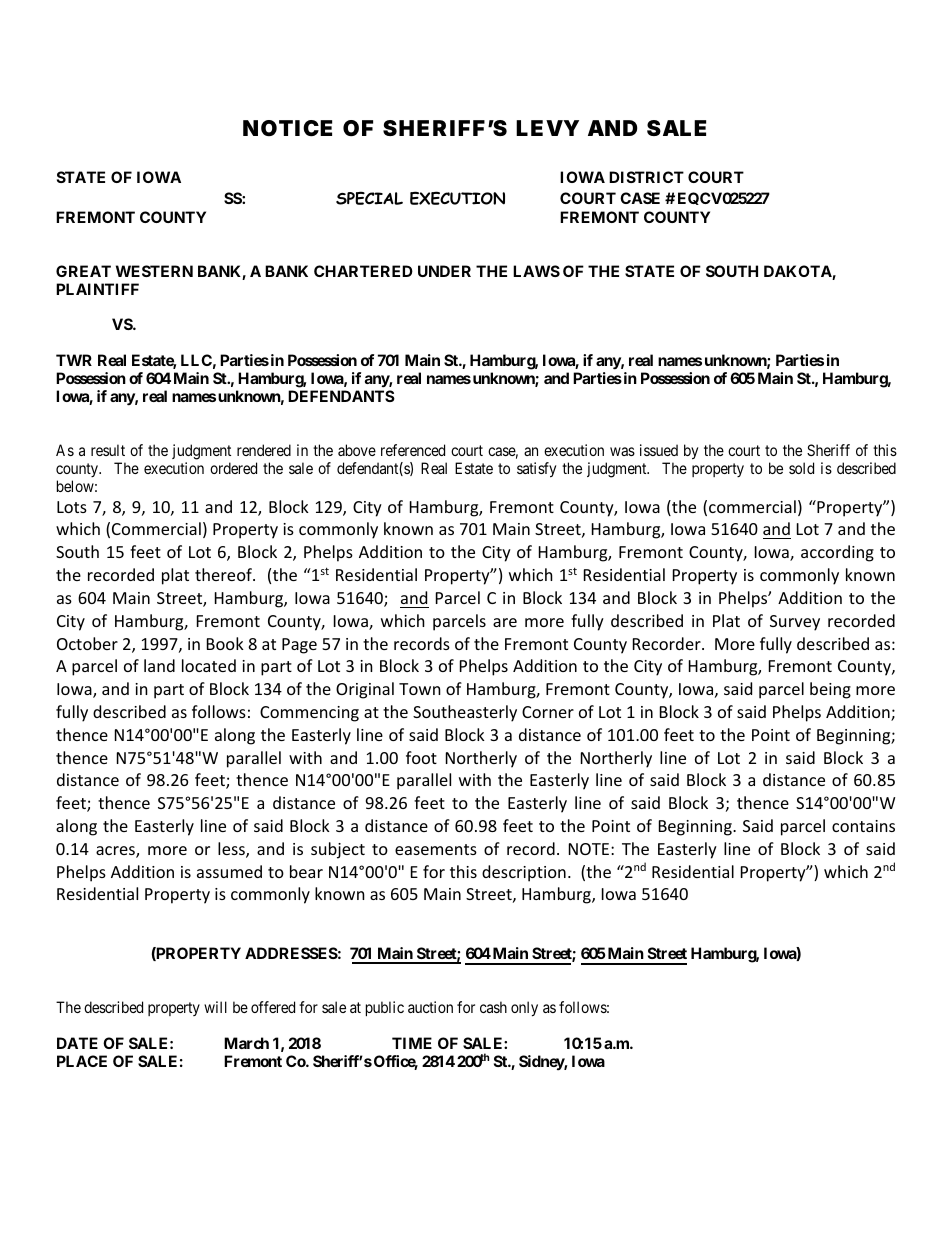  Describe the element at coordinates (369, 198) in the screenshot. I see `SPECIAL` at that location.
